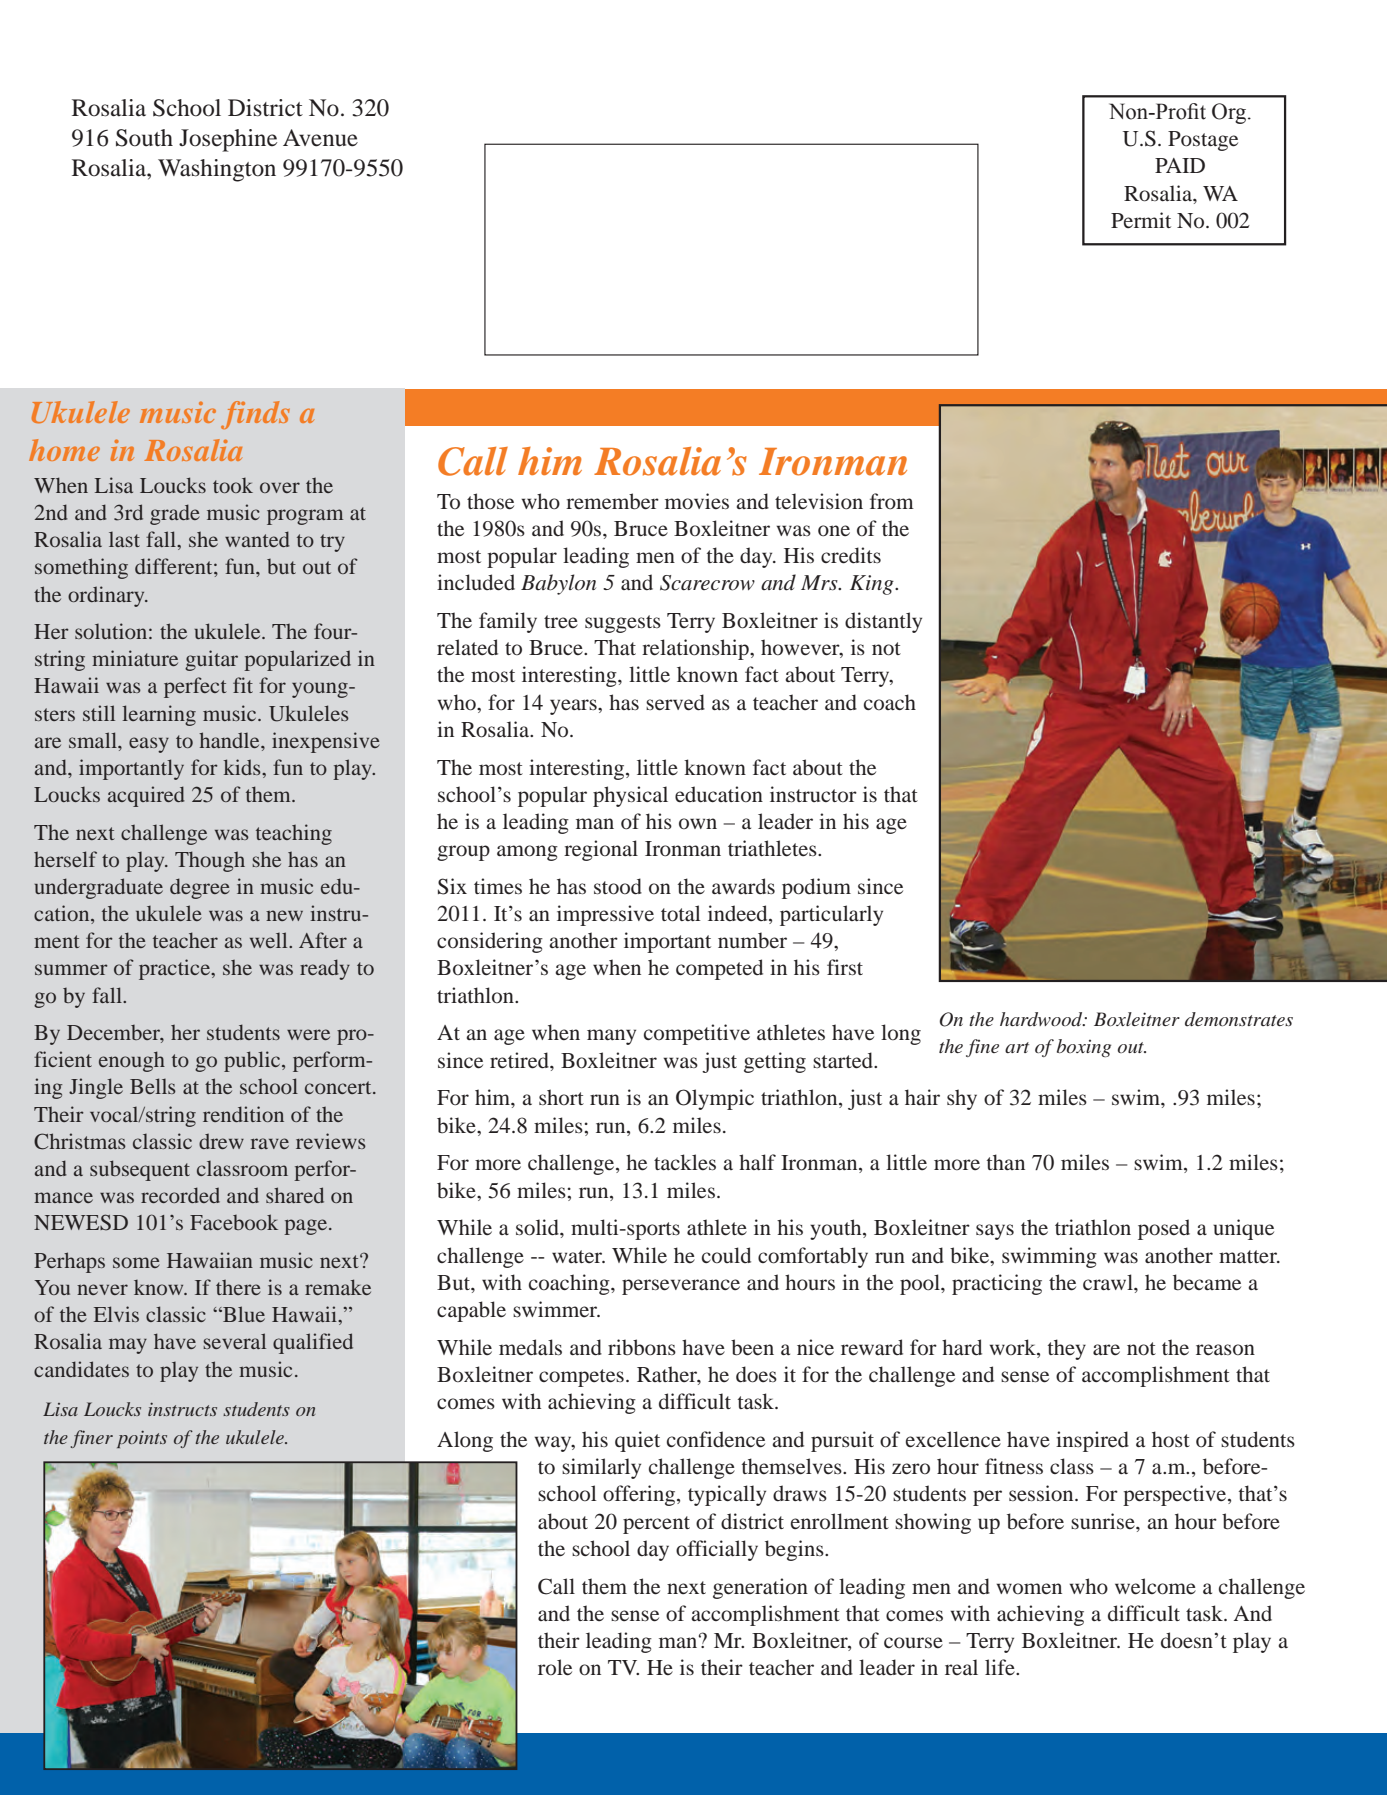 This page has height=1795, width=1387. I want to click on from, so click(892, 501).
